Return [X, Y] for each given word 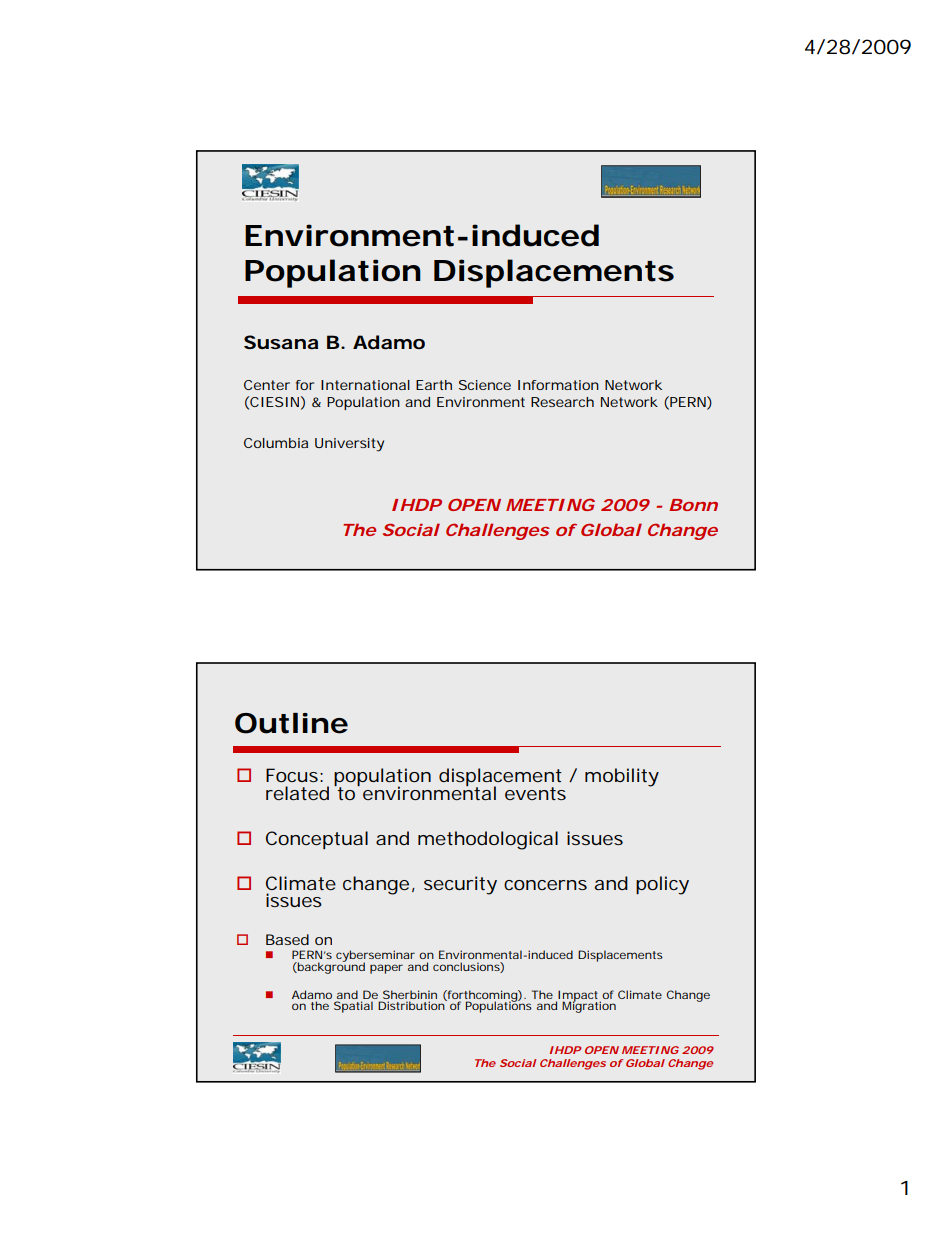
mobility [622, 777]
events [535, 793]
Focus [292, 775]
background [330, 967]
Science [485, 385]
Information [558, 385]
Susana [281, 342]
